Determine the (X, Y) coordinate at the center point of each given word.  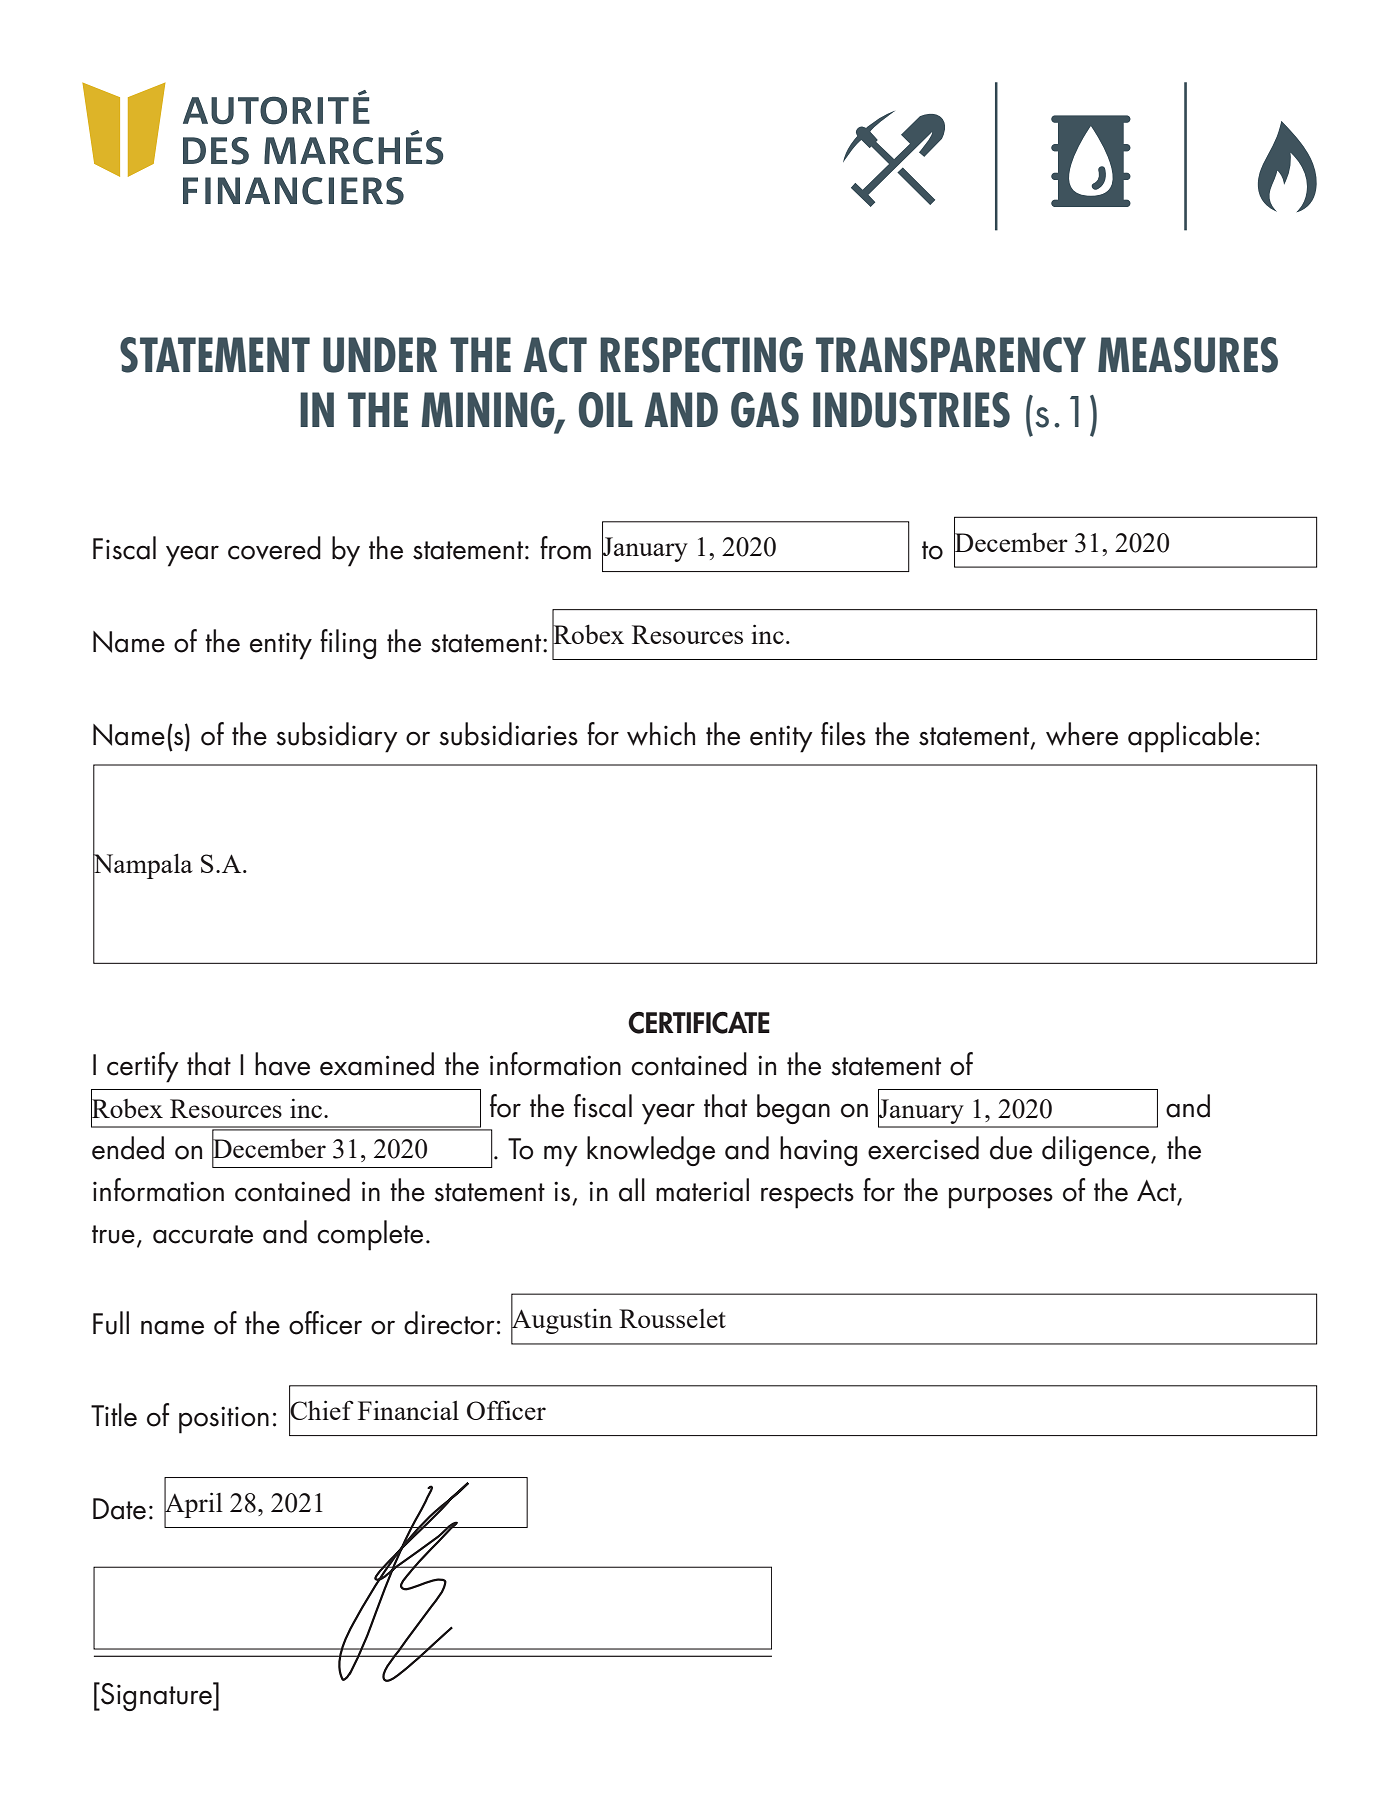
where (1082, 734)
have (282, 1064)
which (661, 734)
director (449, 1323)
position (224, 1420)
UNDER (380, 355)
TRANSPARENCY (951, 355)
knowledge (651, 1151)
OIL (606, 410)
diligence (1097, 1151)
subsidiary (337, 737)
